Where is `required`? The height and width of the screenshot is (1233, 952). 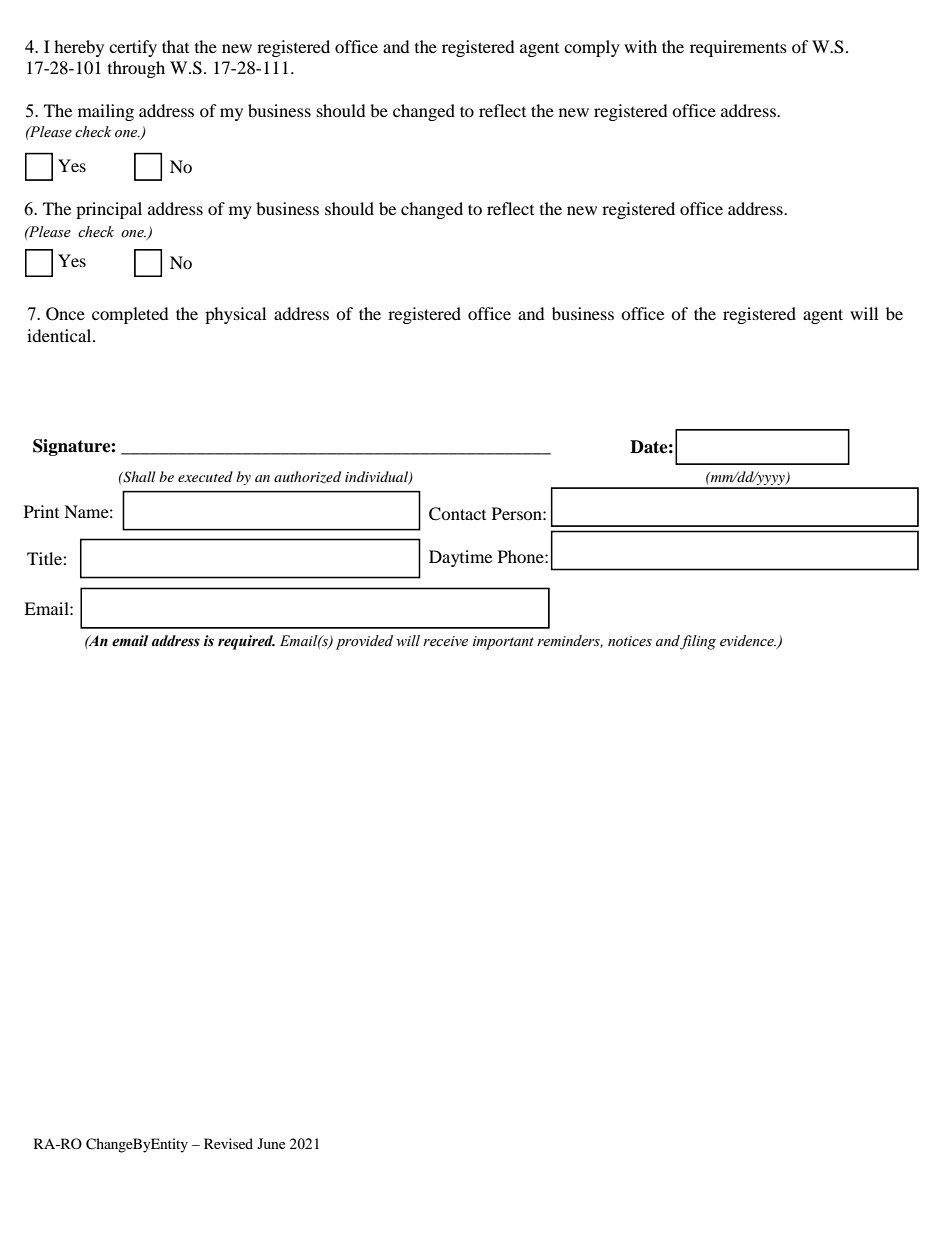 required is located at coordinates (246, 642).
